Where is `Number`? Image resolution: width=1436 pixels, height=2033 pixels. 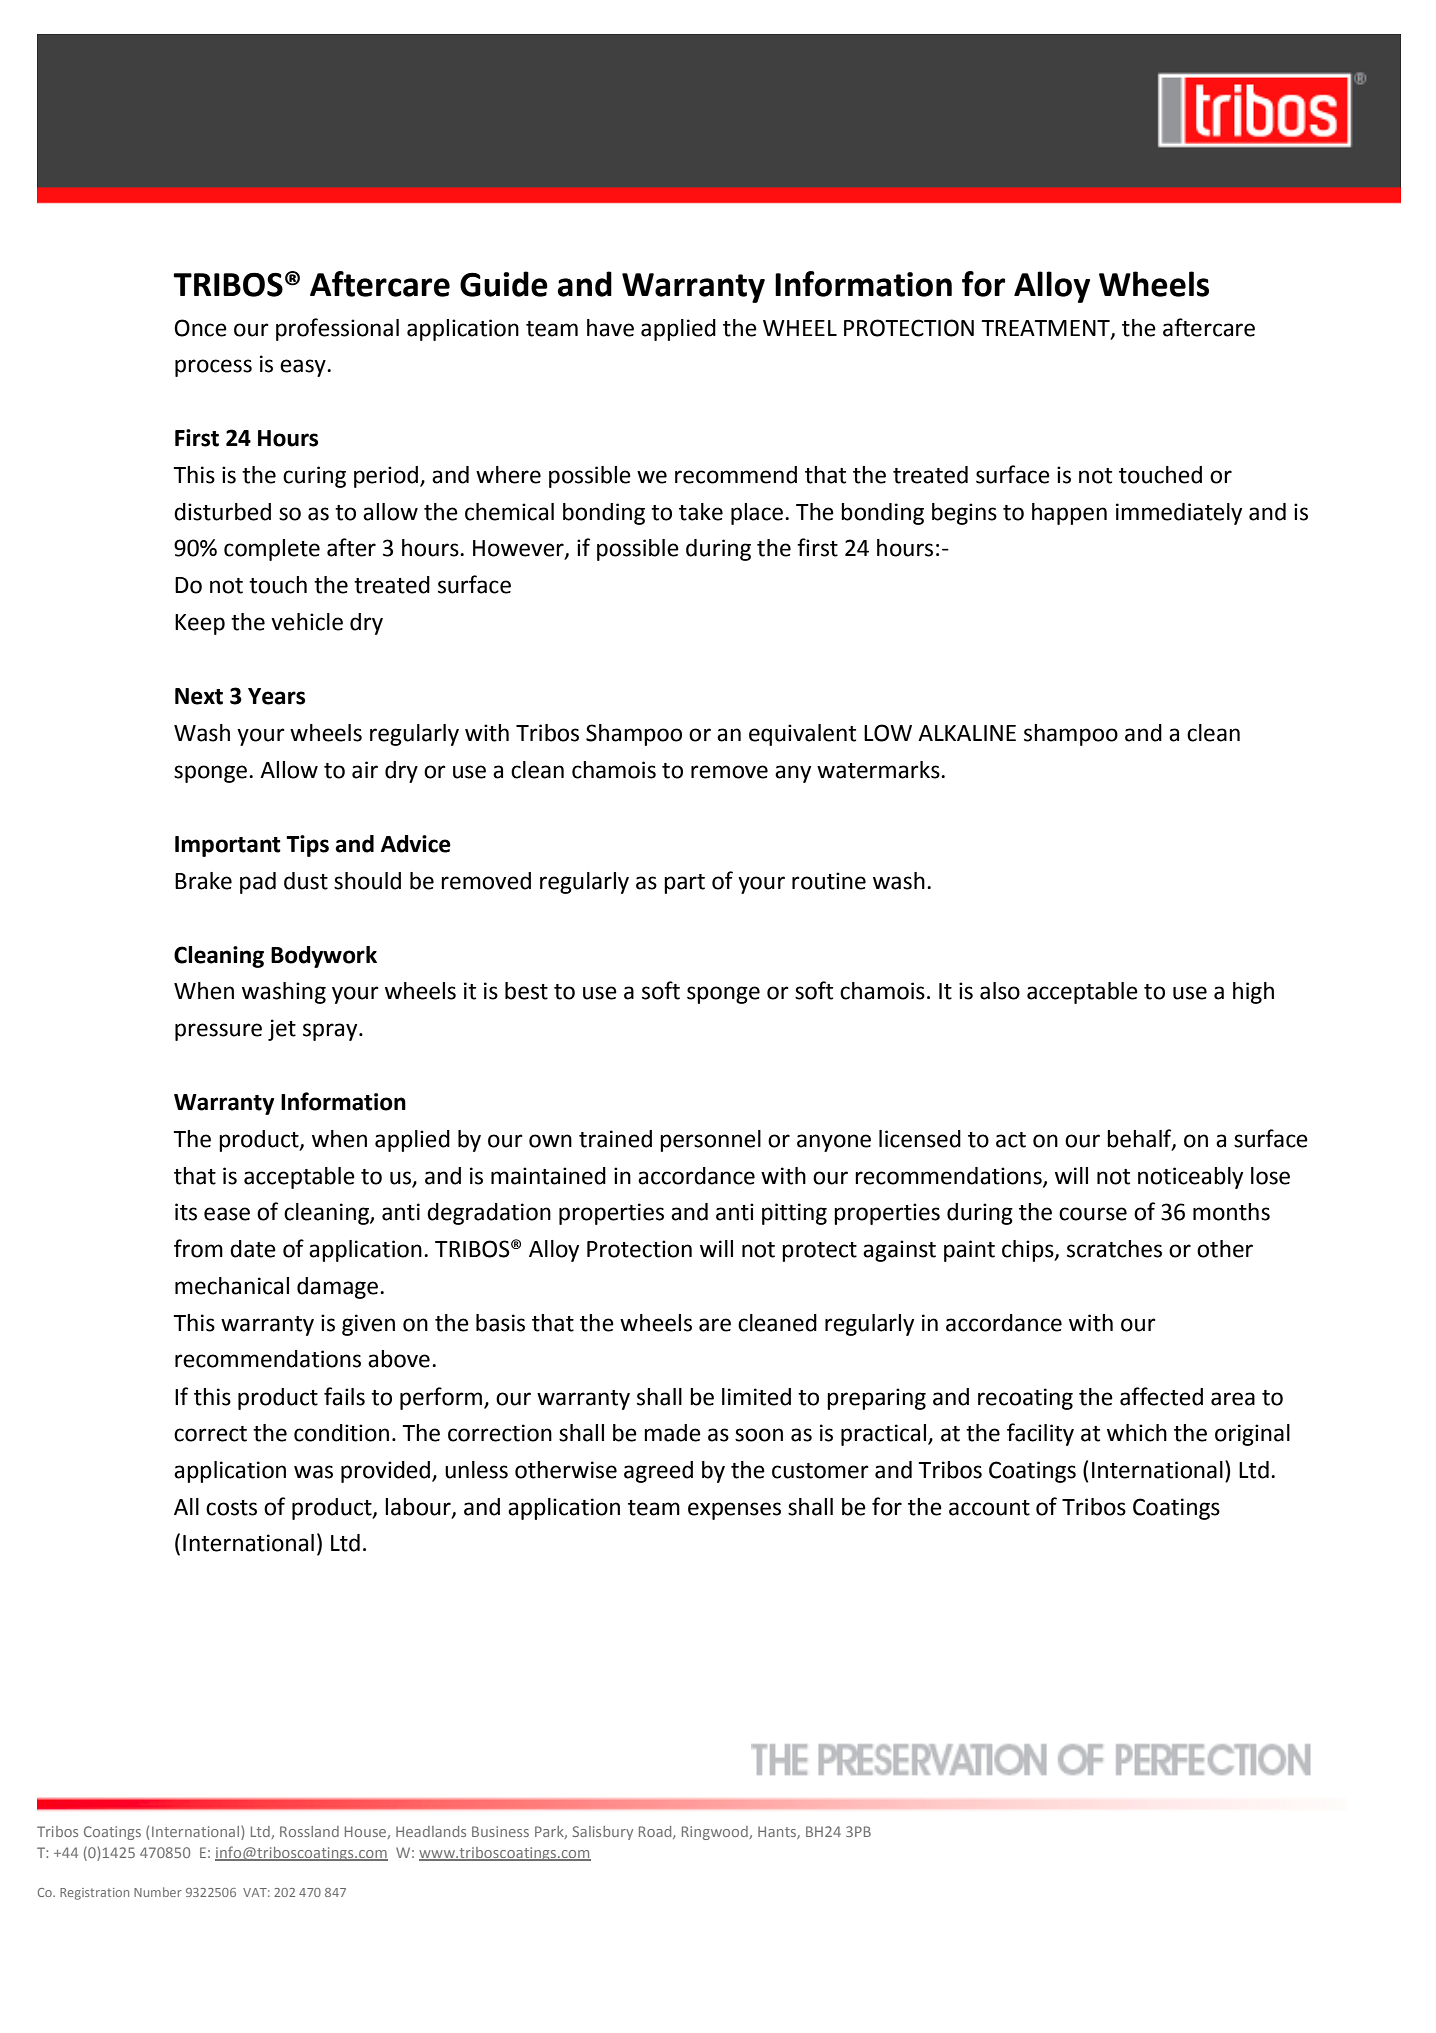 Number is located at coordinates (158, 1892).
